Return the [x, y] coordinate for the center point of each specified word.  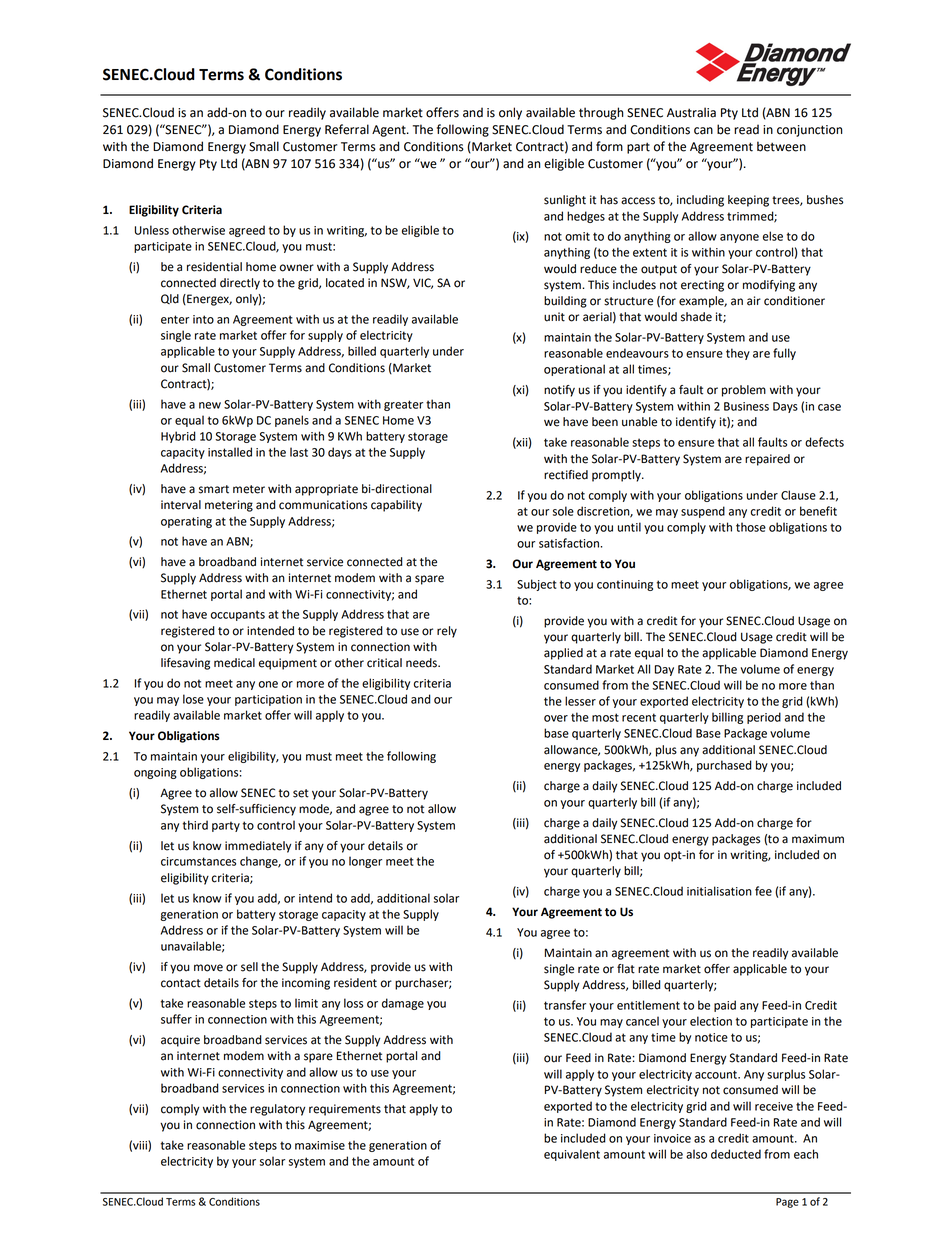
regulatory [277, 1110]
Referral [347, 129]
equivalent [572, 1155]
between [781, 146]
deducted [736, 1154]
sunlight [565, 201]
